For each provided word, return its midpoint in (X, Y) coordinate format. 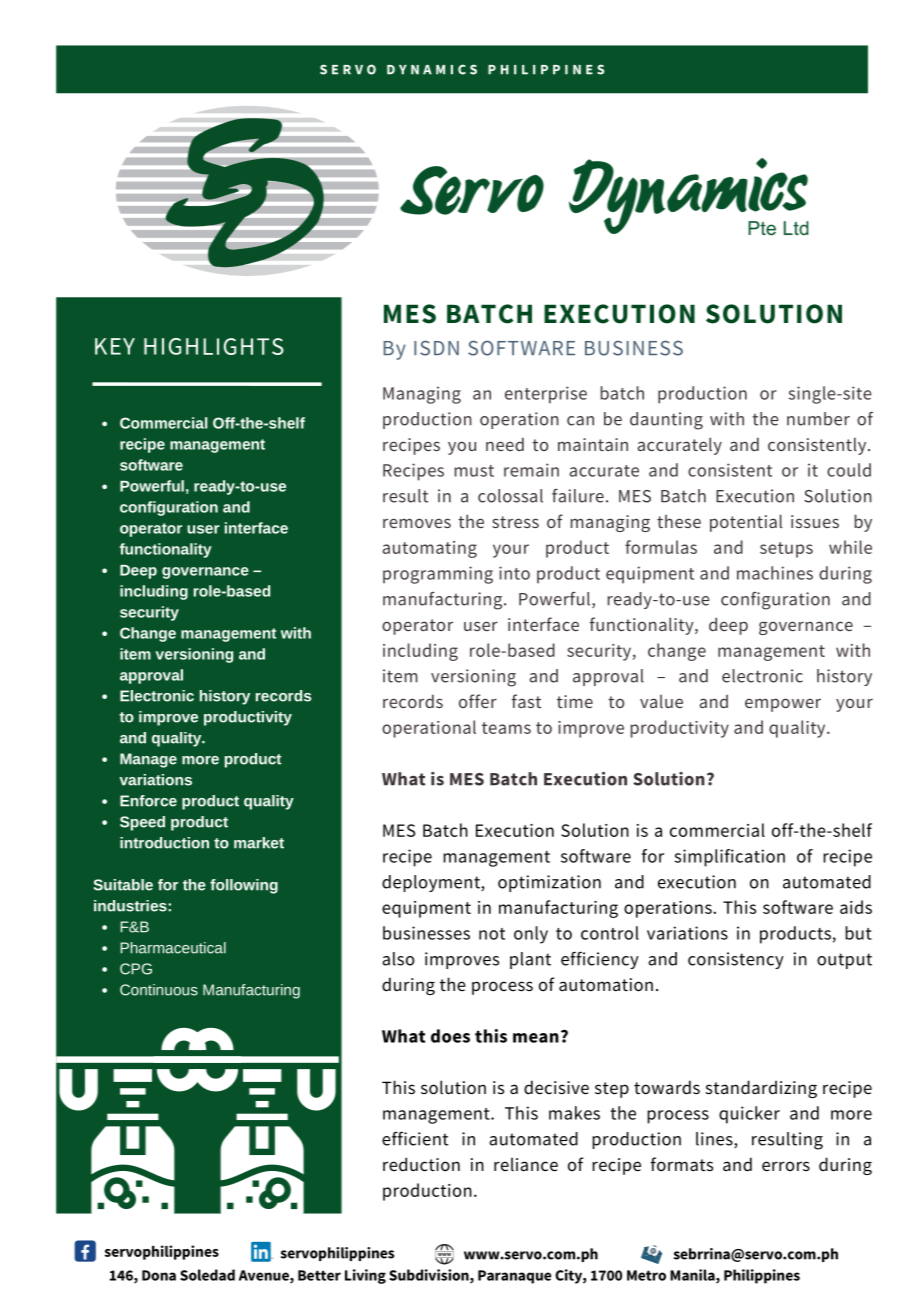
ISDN (436, 348)
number (818, 419)
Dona (159, 1275)
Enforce (148, 801)
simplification (729, 858)
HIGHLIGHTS (214, 346)
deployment (432, 883)
